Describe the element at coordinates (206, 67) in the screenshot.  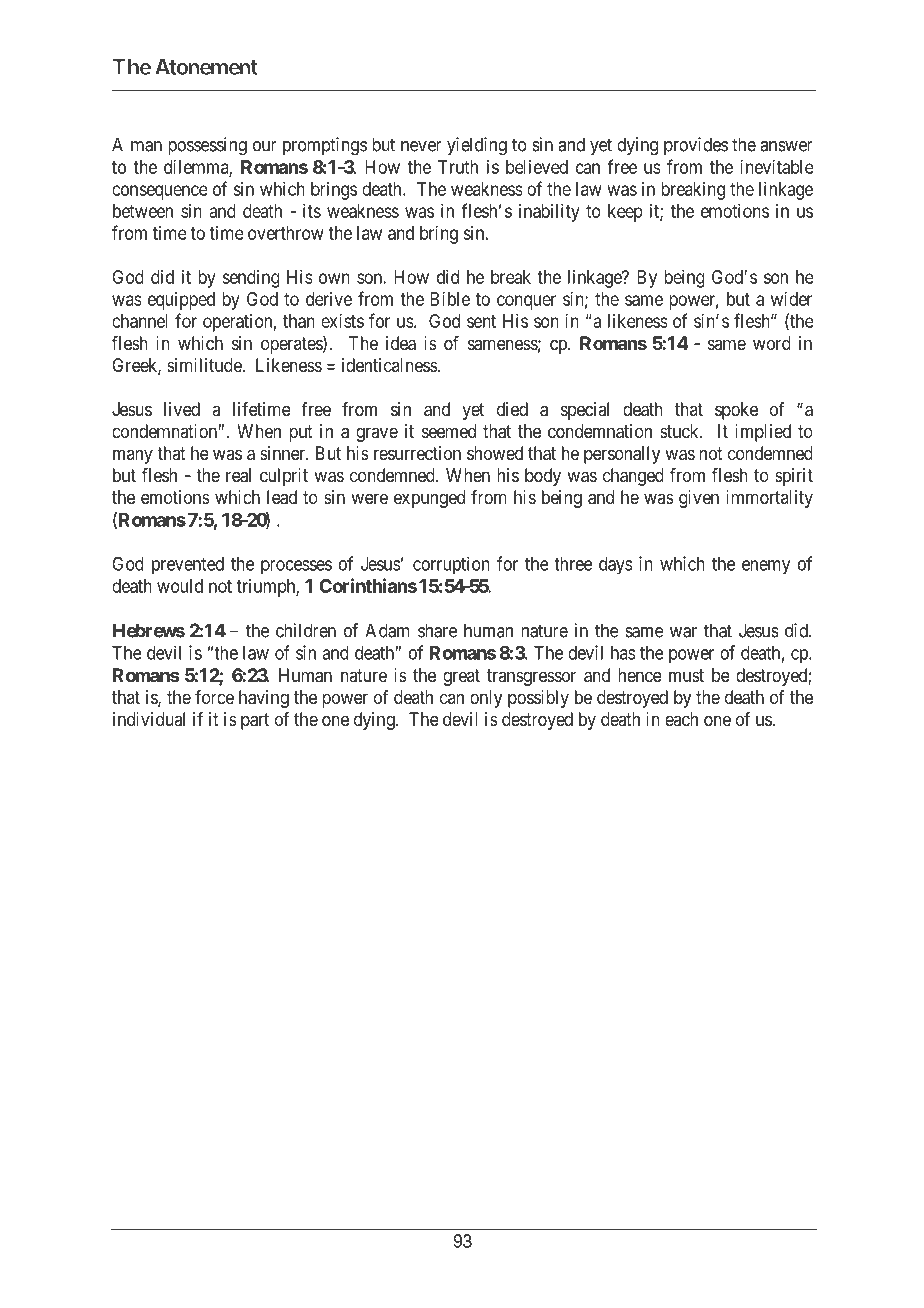
I see `Atonement` at that location.
